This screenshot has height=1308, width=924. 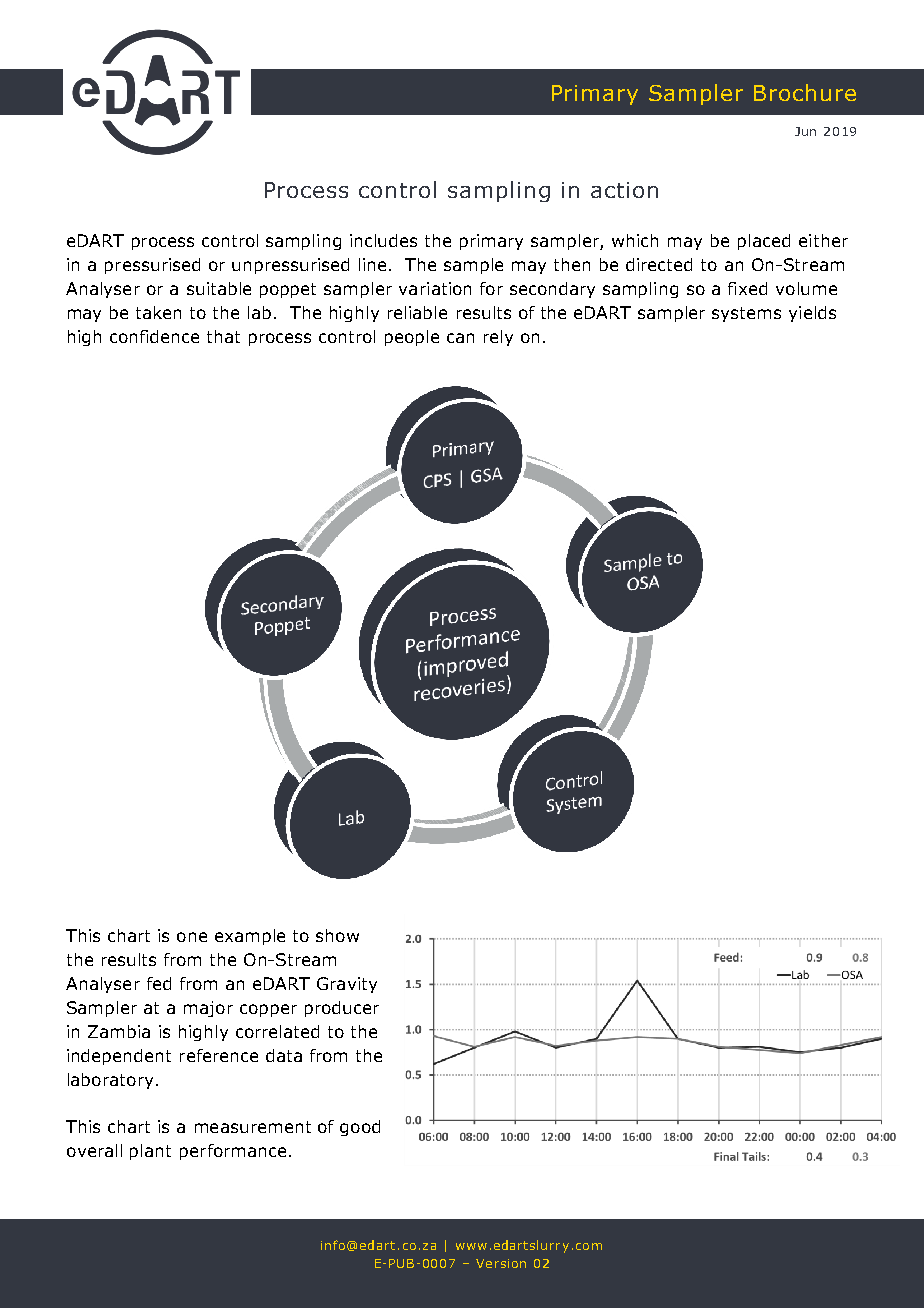 I want to click on includes, so click(x=383, y=240).
